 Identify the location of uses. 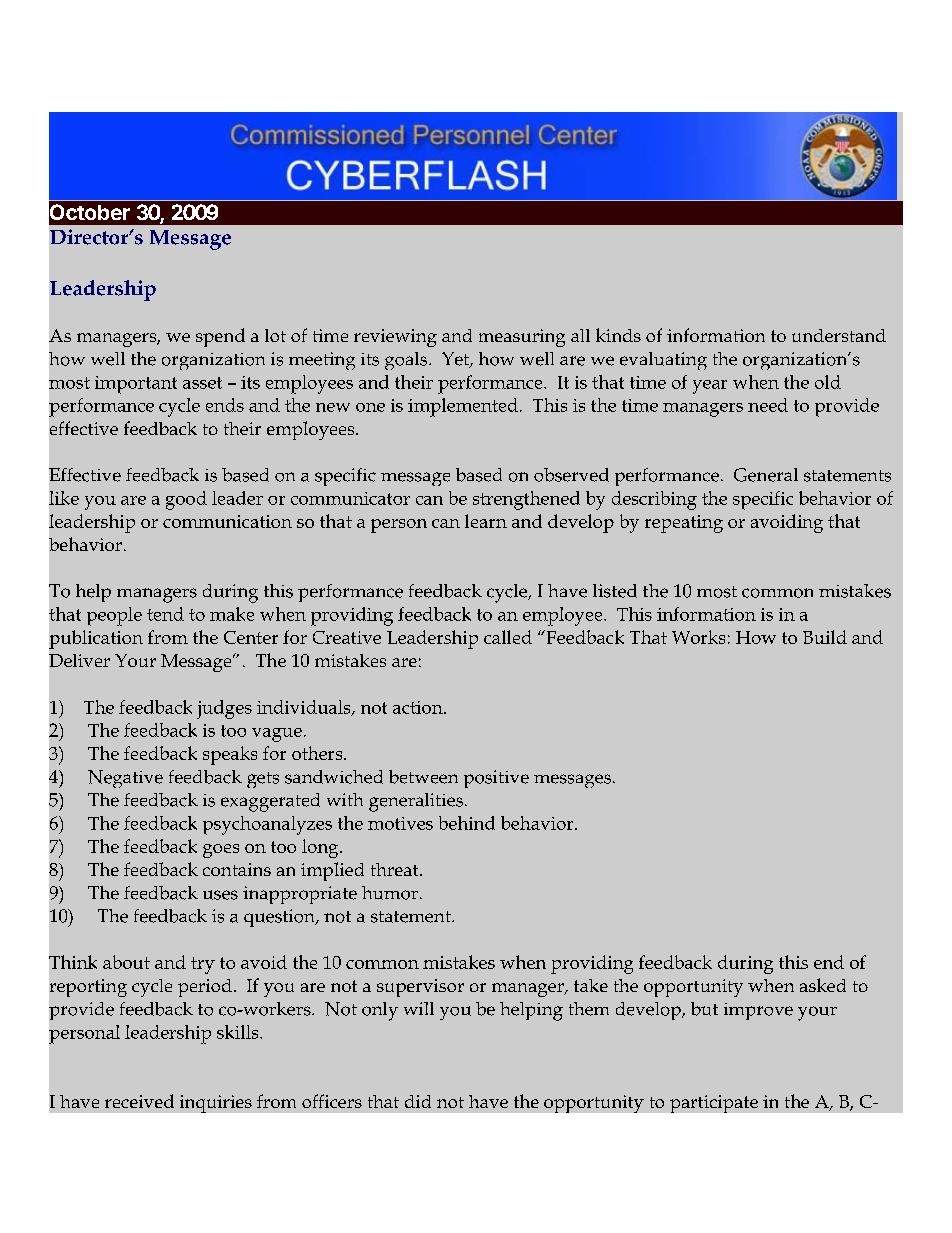
(220, 895).
